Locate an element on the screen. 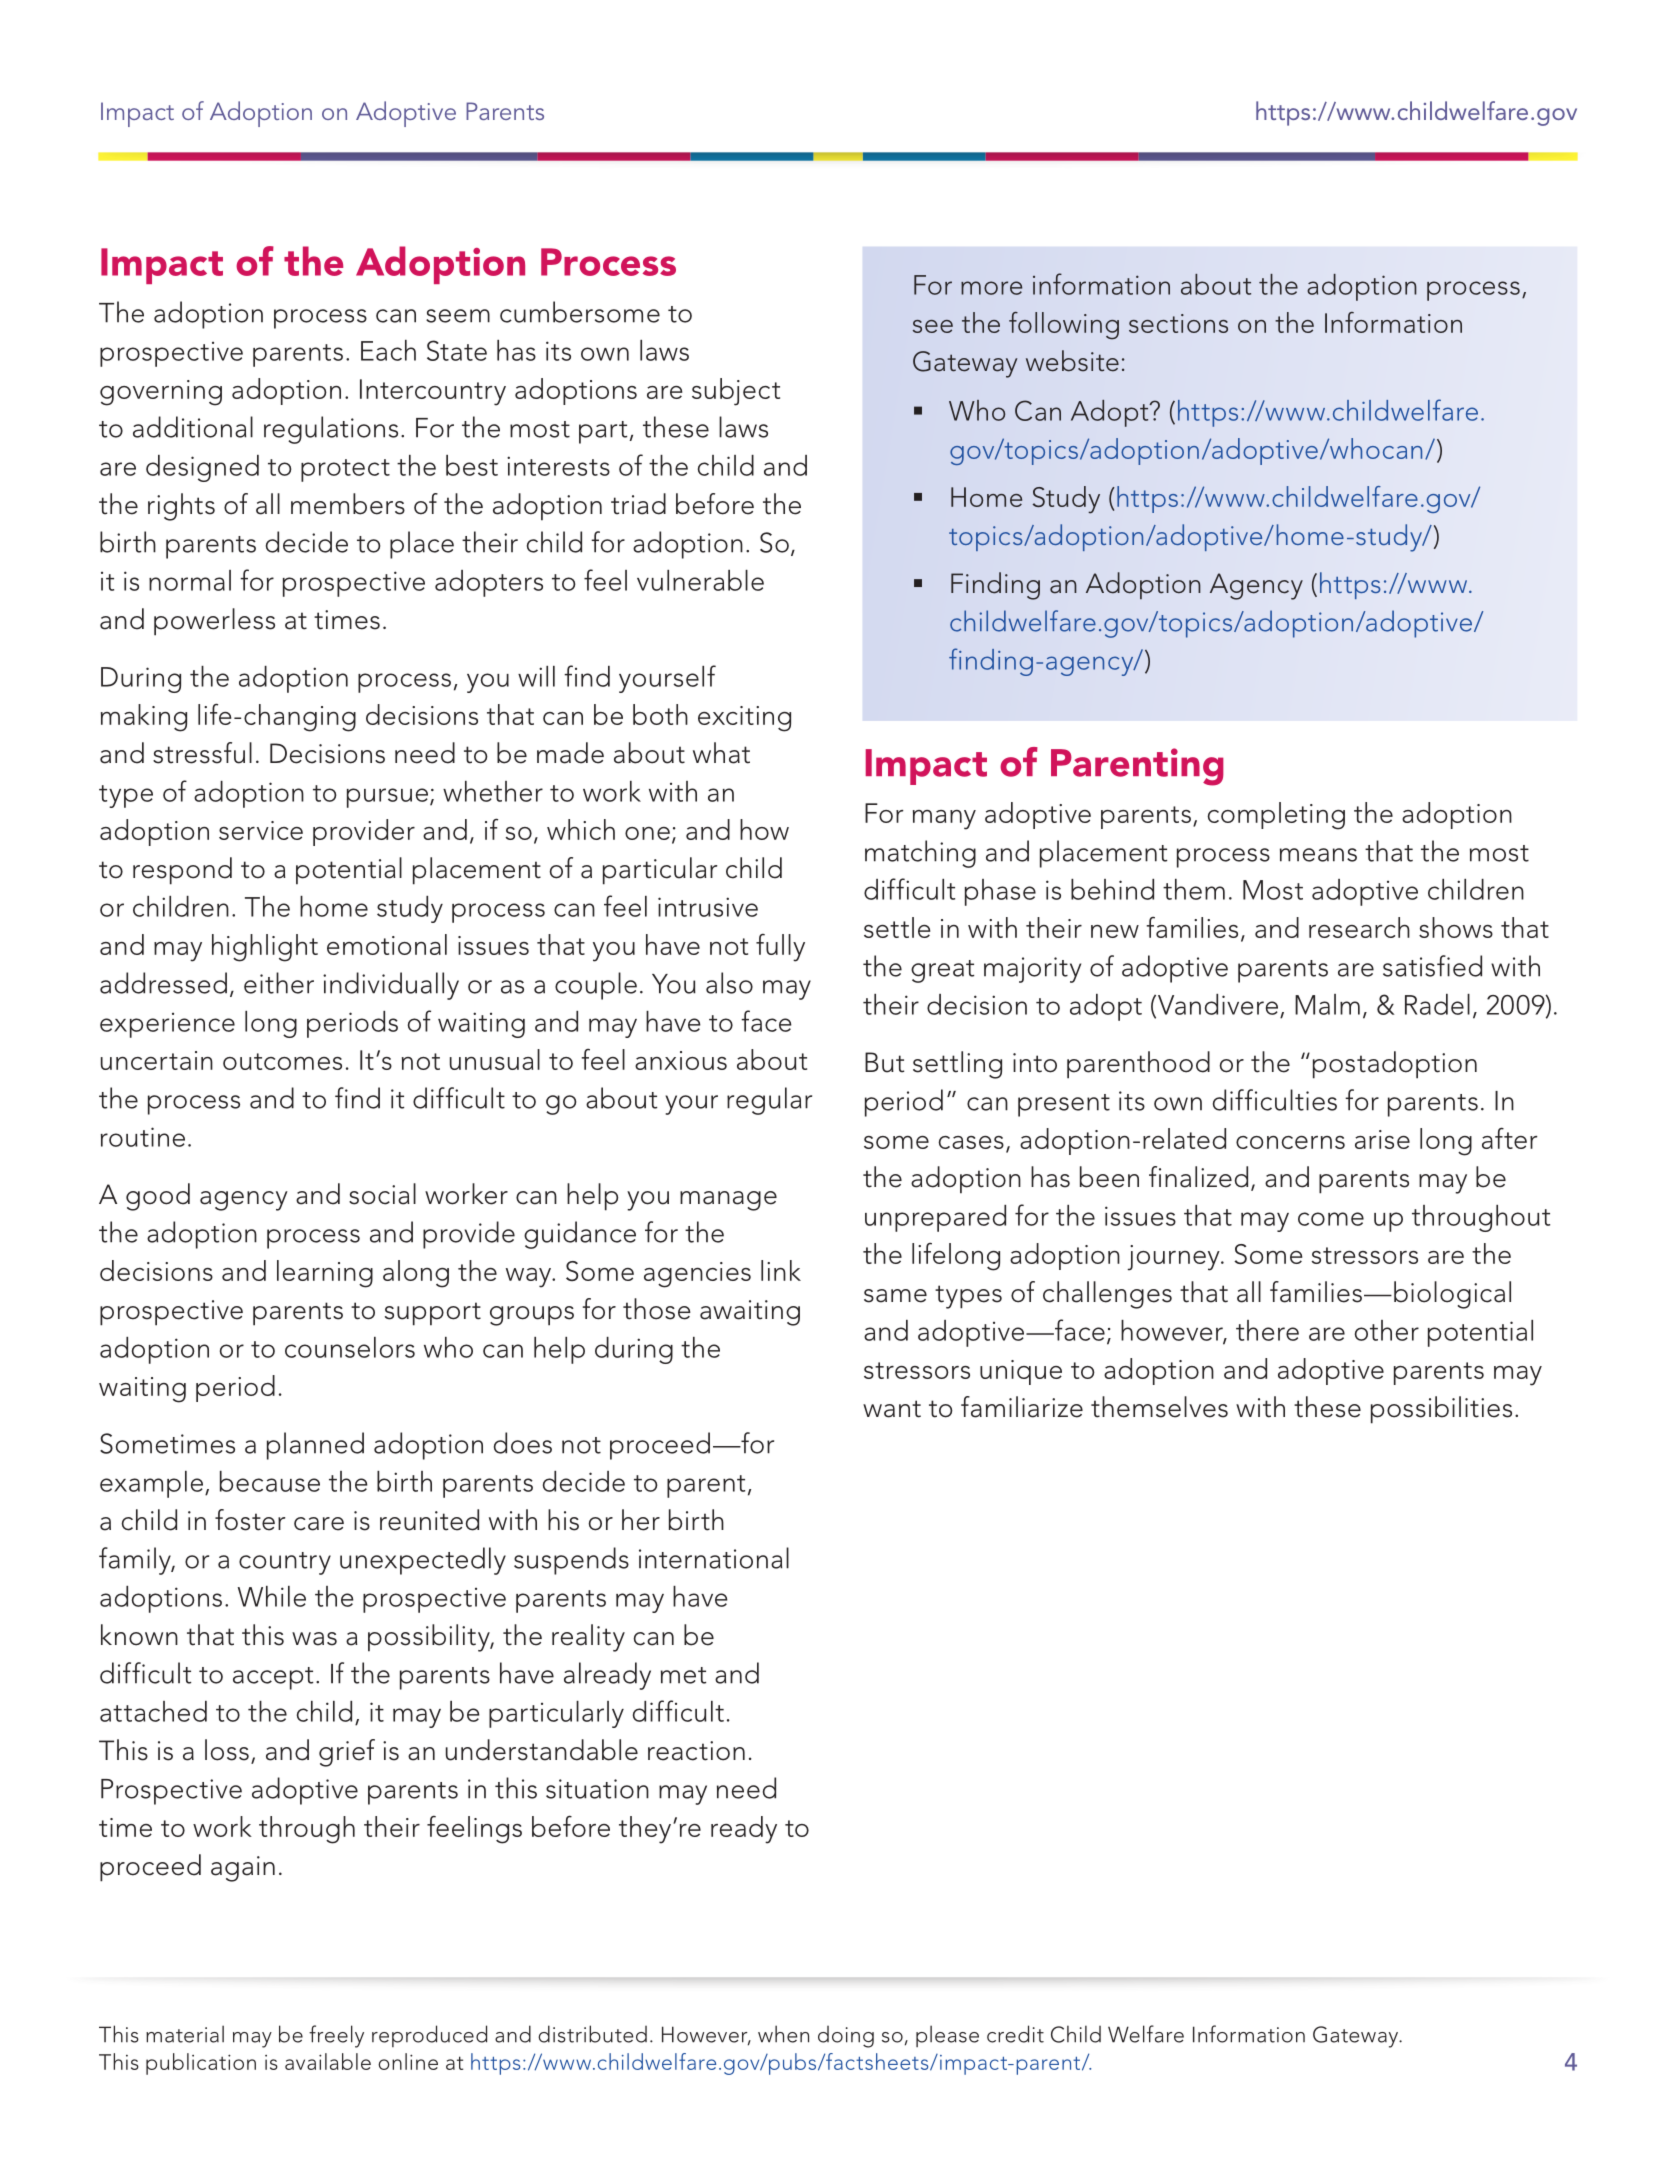  sections is located at coordinates (1178, 323).
